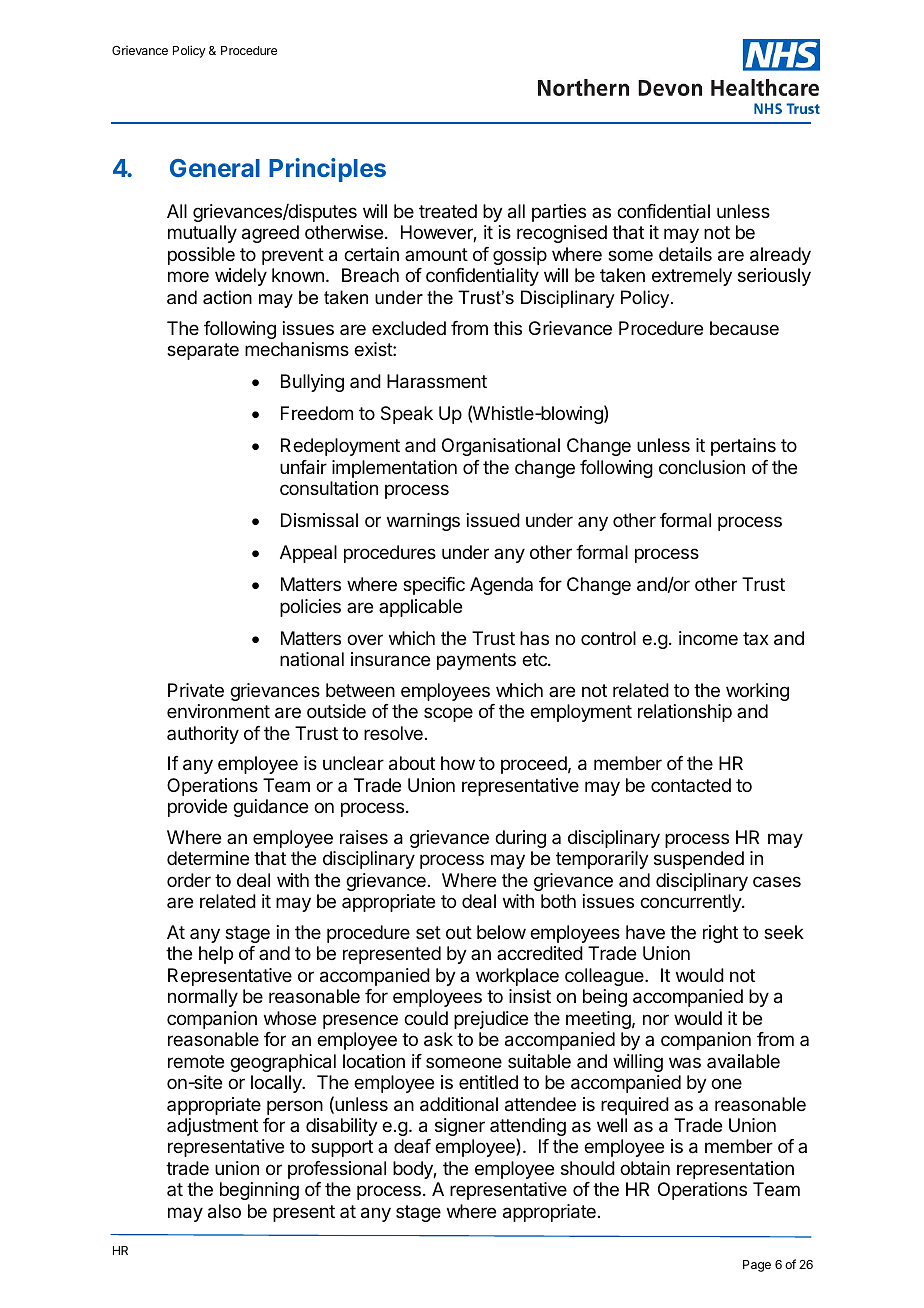  Describe the element at coordinates (493, 520) in the document. I see `issued` at that location.
